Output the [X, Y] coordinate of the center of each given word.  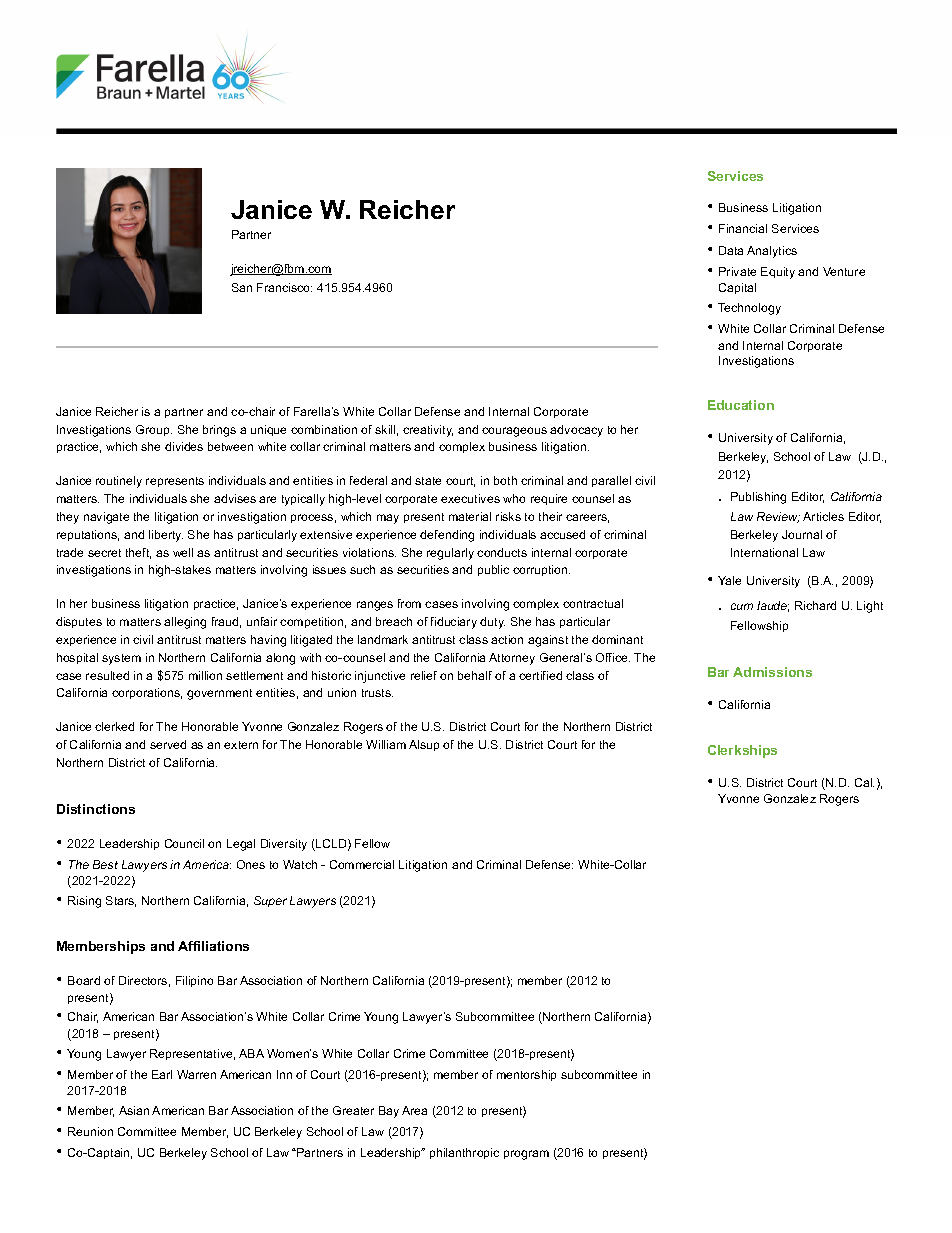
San [242, 287]
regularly [450, 554]
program [526, 1155]
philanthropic [464, 1153]
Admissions [772, 672]
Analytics [772, 252]
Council [184, 843]
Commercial [362, 864]
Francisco [284, 287]
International [764, 552]
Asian [134, 1110]
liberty [166, 536]
